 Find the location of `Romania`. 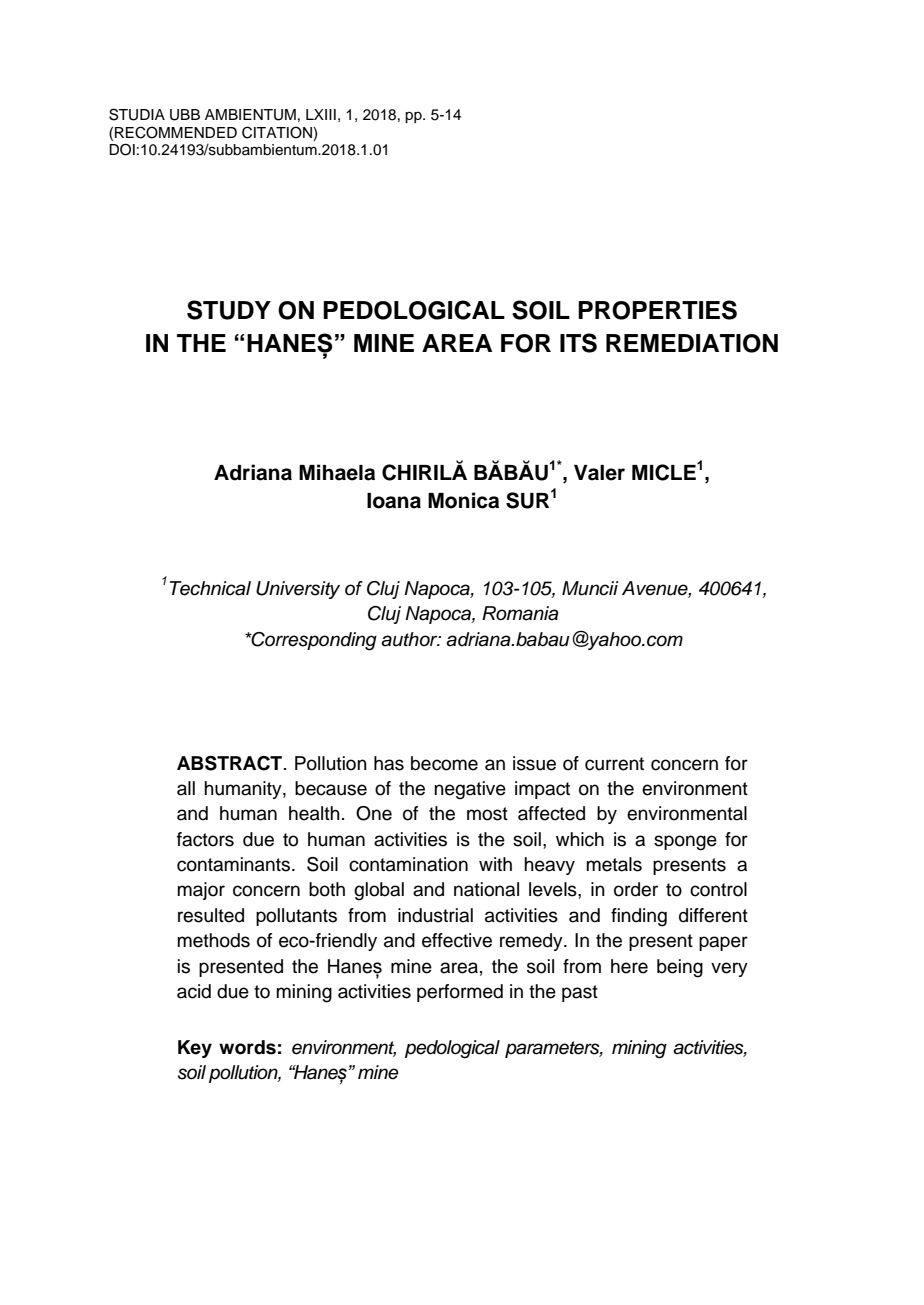

Romania is located at coordinates (520, 613).
